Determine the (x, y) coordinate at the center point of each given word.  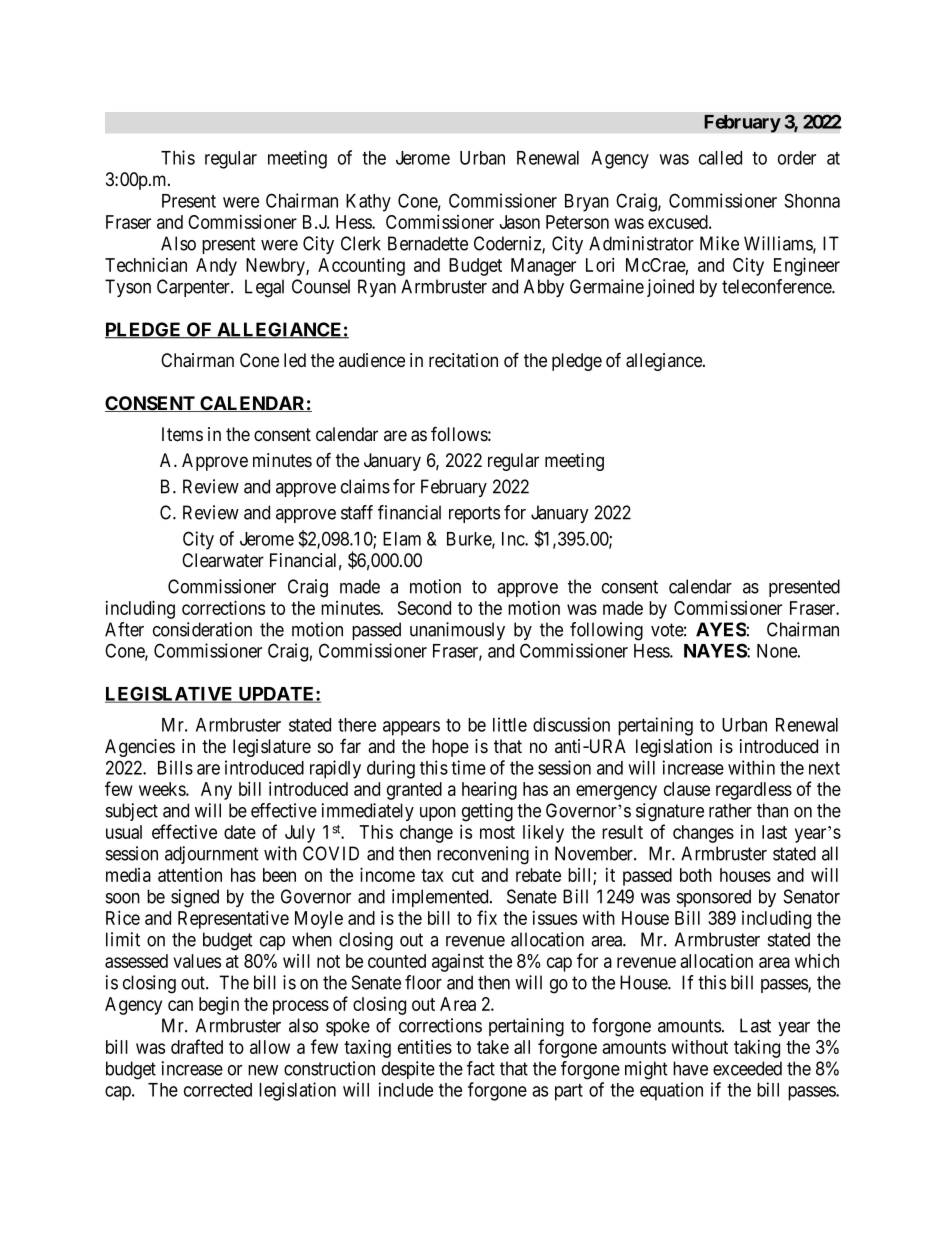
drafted (197, 1046)
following (606, 631)
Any (216, 791)
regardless (754, 791)
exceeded (747, 1068)
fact (481, 1068)
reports (474, 514)
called (720, 158)
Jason (520, 222)
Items (182, 434)
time (468, 767)
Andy (216, 267)
